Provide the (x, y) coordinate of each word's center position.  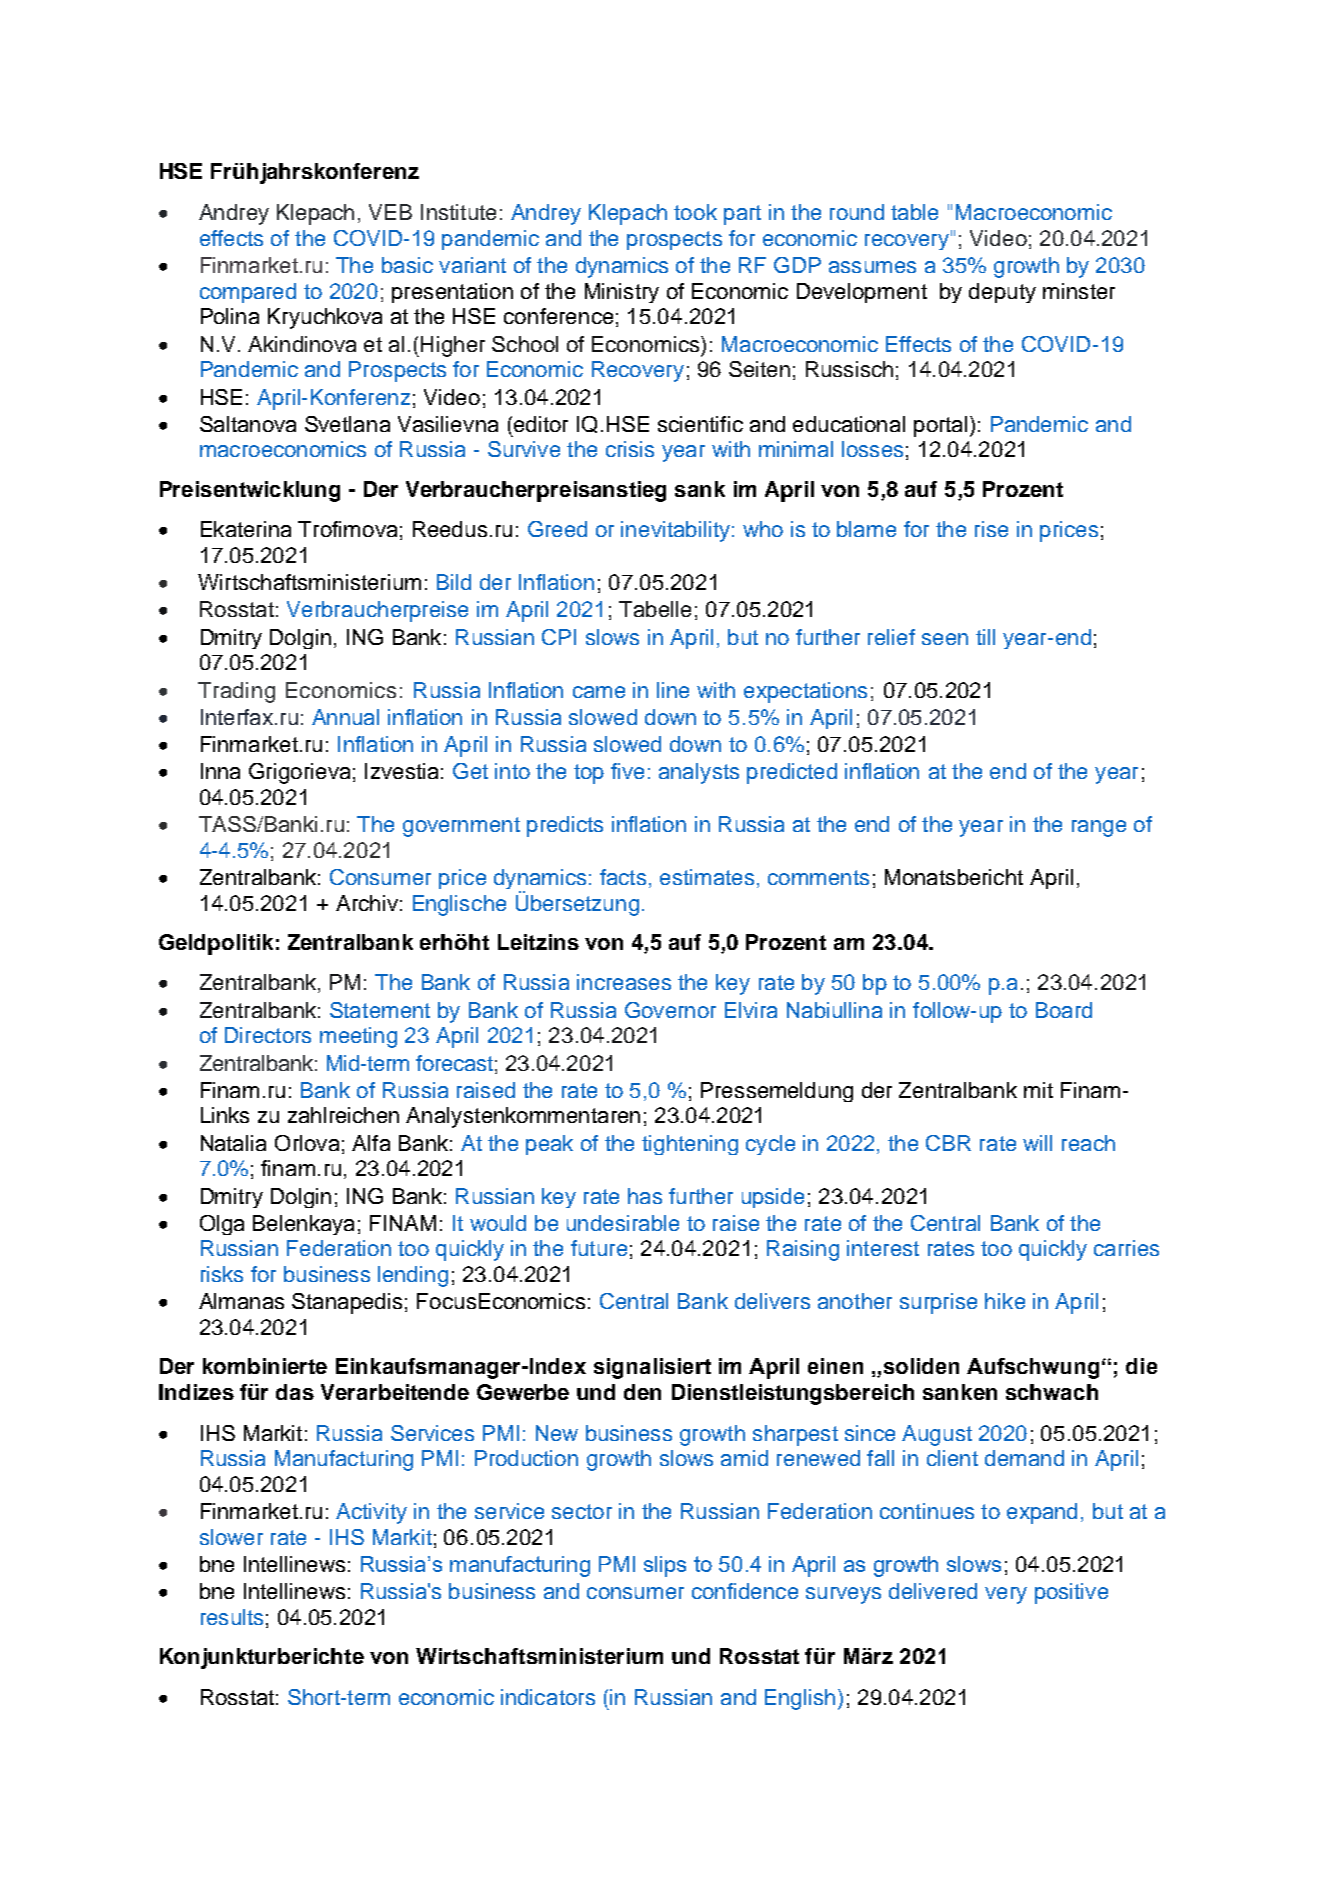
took (695, 212)
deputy (1002, 293)
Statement (380, 1010)
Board (1064, 1010)
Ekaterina (246, 529)
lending (413, 1276)
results (232, 1617)
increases (624, 982)
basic (407, 265)
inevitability (675, 531)
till (985, 637)
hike (1005, 1301)
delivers (772, 1301)
